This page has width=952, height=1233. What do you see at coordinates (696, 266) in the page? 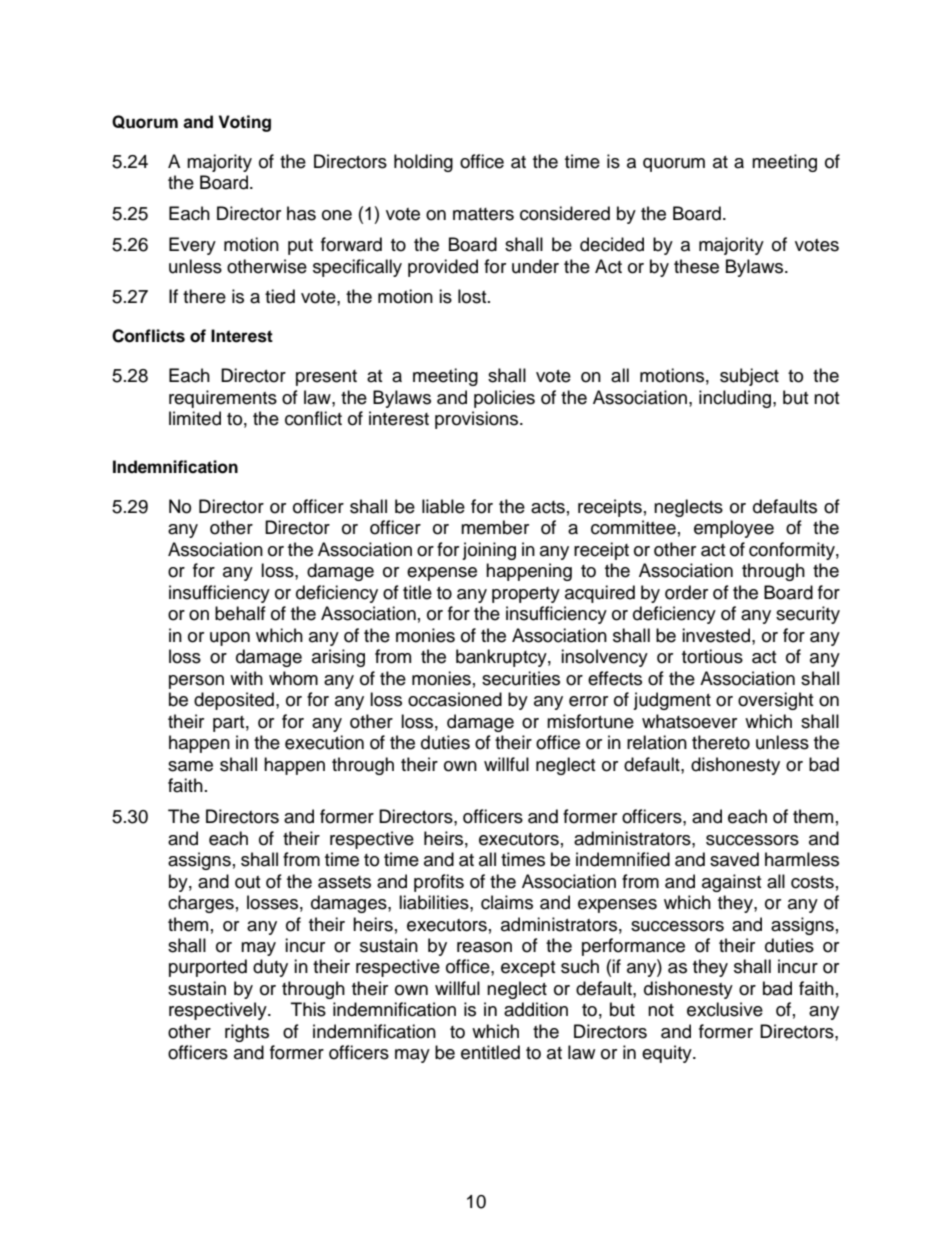
I see `these` at bounding box center [696, 266].
